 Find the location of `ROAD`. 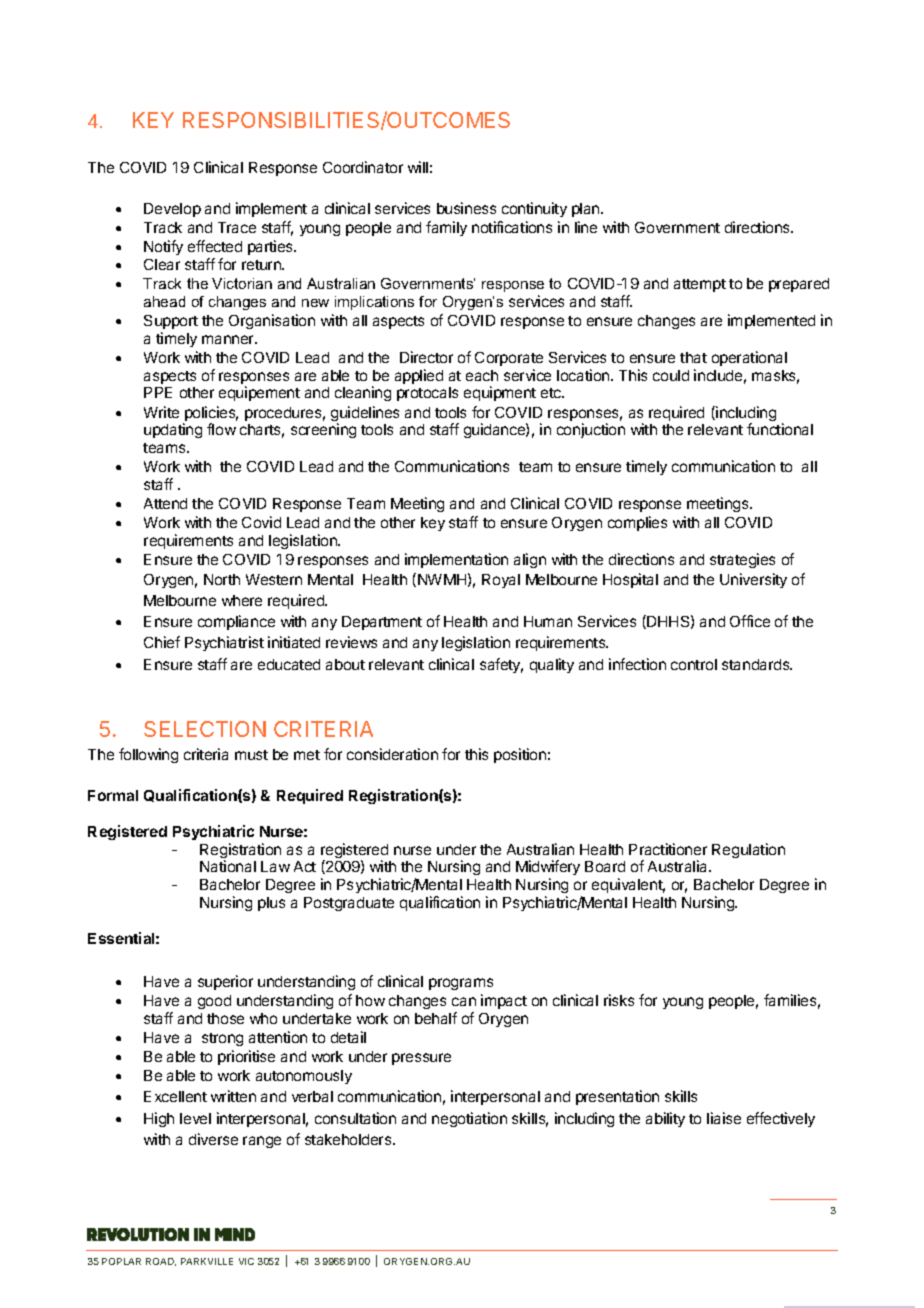

ROAD is located at coordinates (161, 1262).
